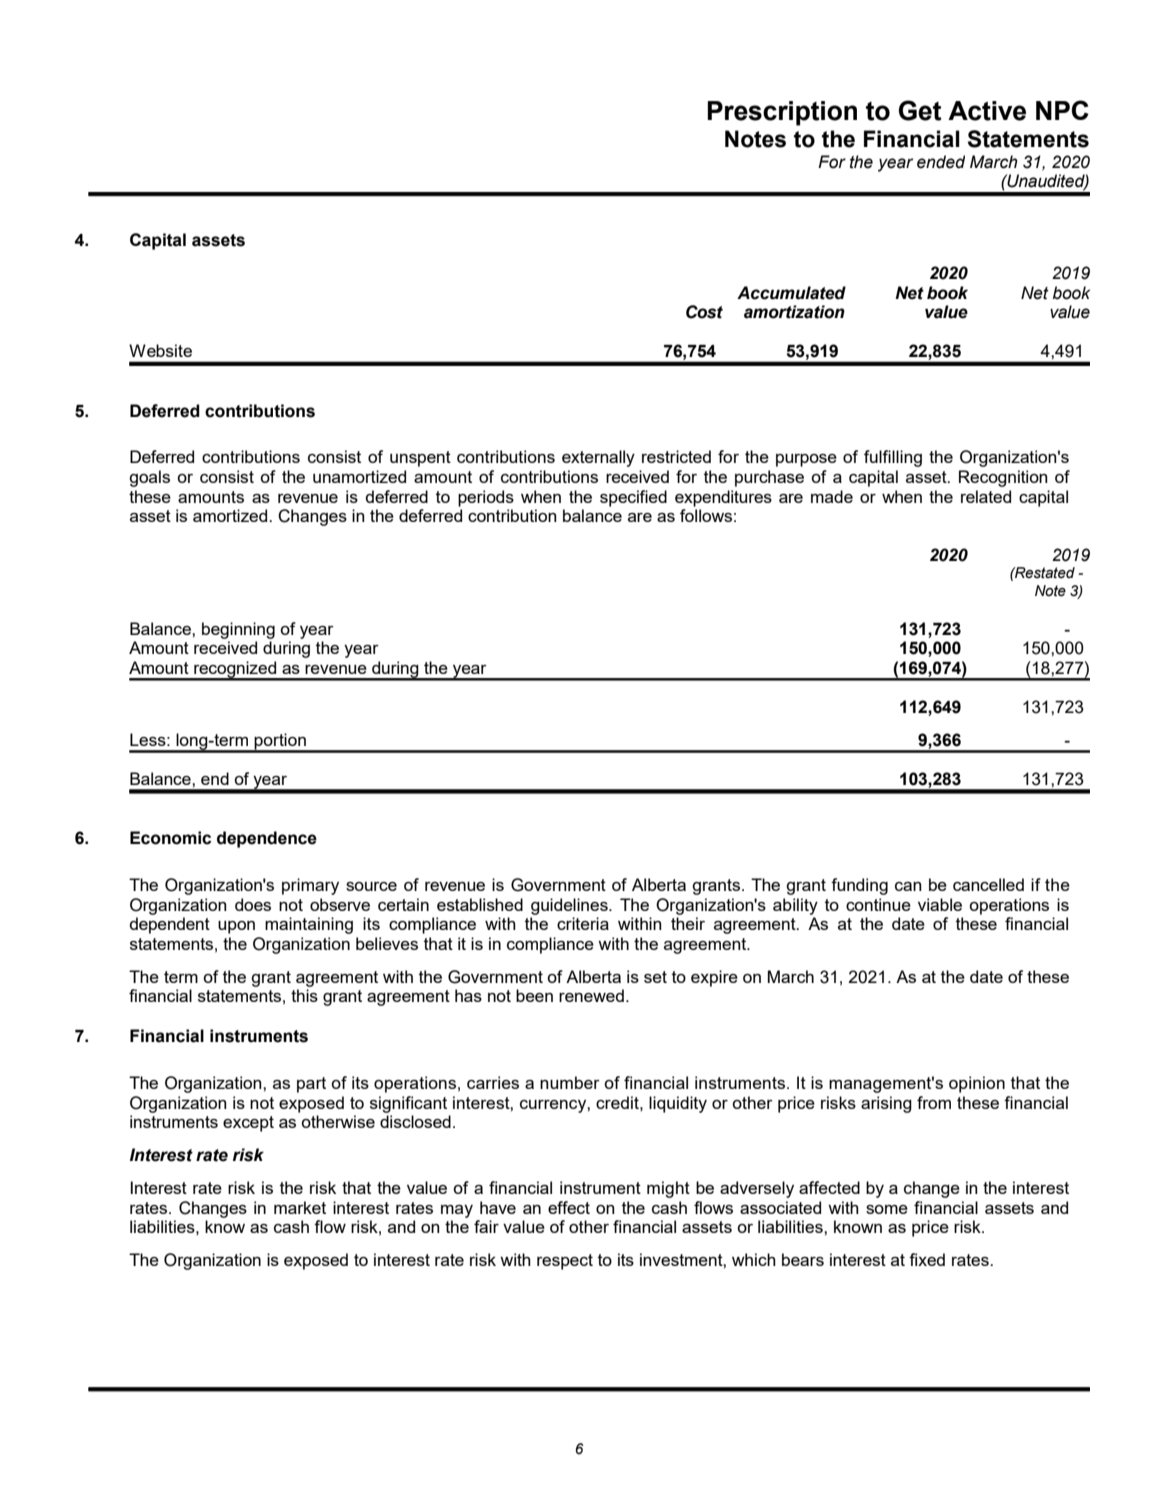 The image size is (1158, 1498). What do you see at coordinates (236, 927) in the page?
I see `upon` at bounding box center [236, 927].
